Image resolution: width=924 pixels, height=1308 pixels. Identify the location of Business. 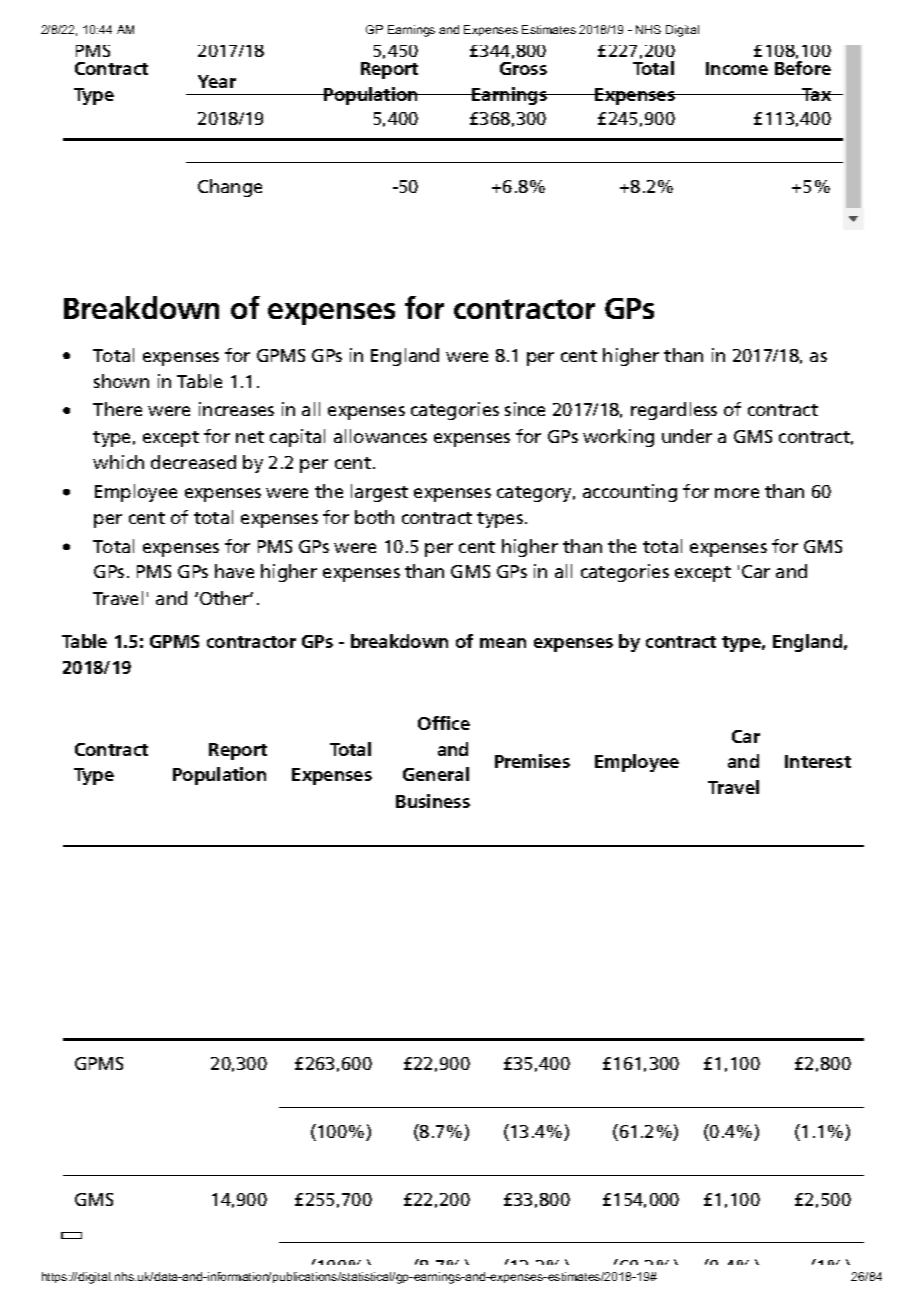
(433, 801).
